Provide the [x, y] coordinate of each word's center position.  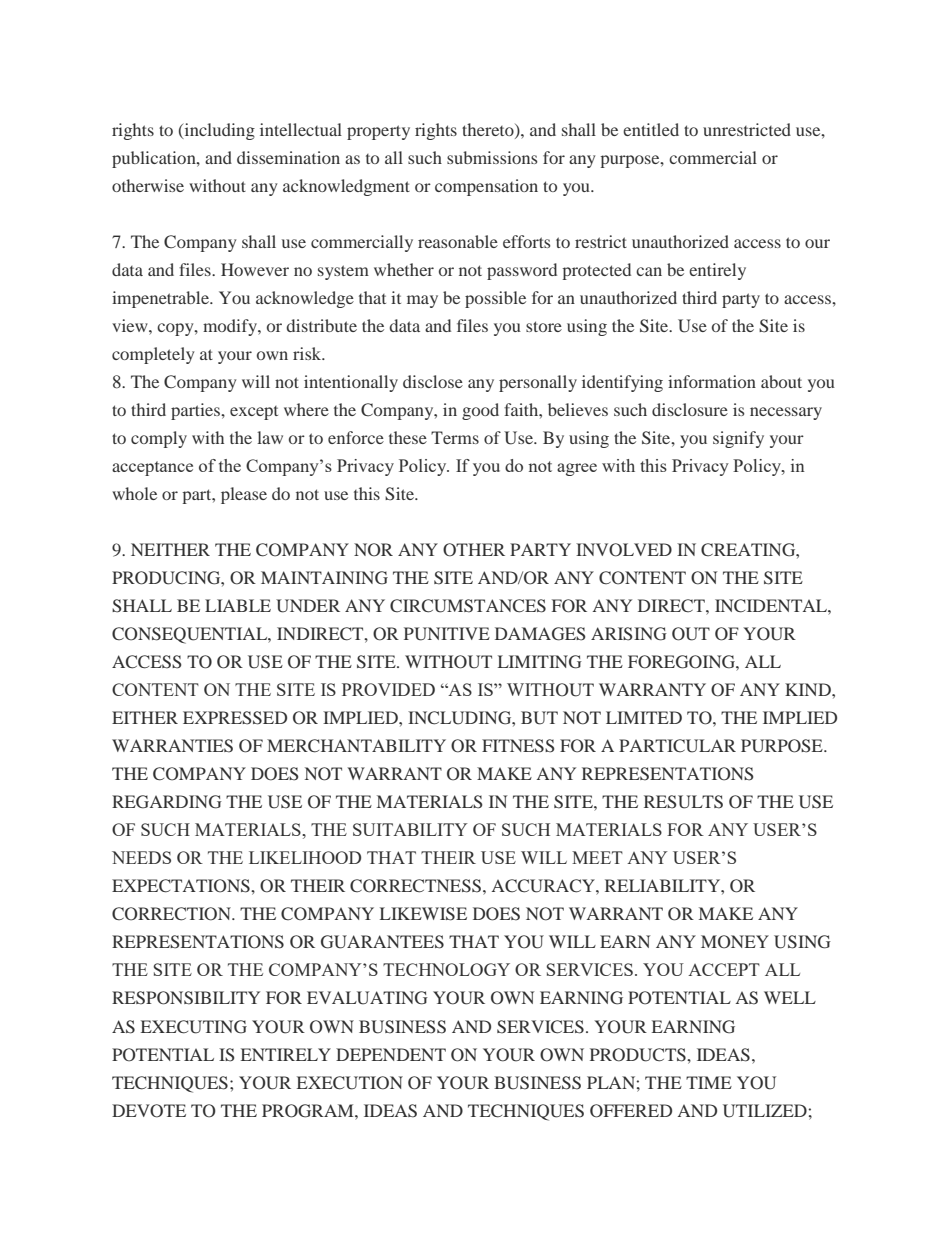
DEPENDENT [391, 1054]
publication [155, 159]
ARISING [629, 634]
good [480, 411]
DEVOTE [149, 1111]
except [254, 413]
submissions [492, 157]
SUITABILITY [410, 829]
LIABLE [238, 605]
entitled [651, 129]
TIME [709, 1082]
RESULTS [683, 802]
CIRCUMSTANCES [468, 606]
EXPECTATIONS [182, 886]
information [712, 381]
